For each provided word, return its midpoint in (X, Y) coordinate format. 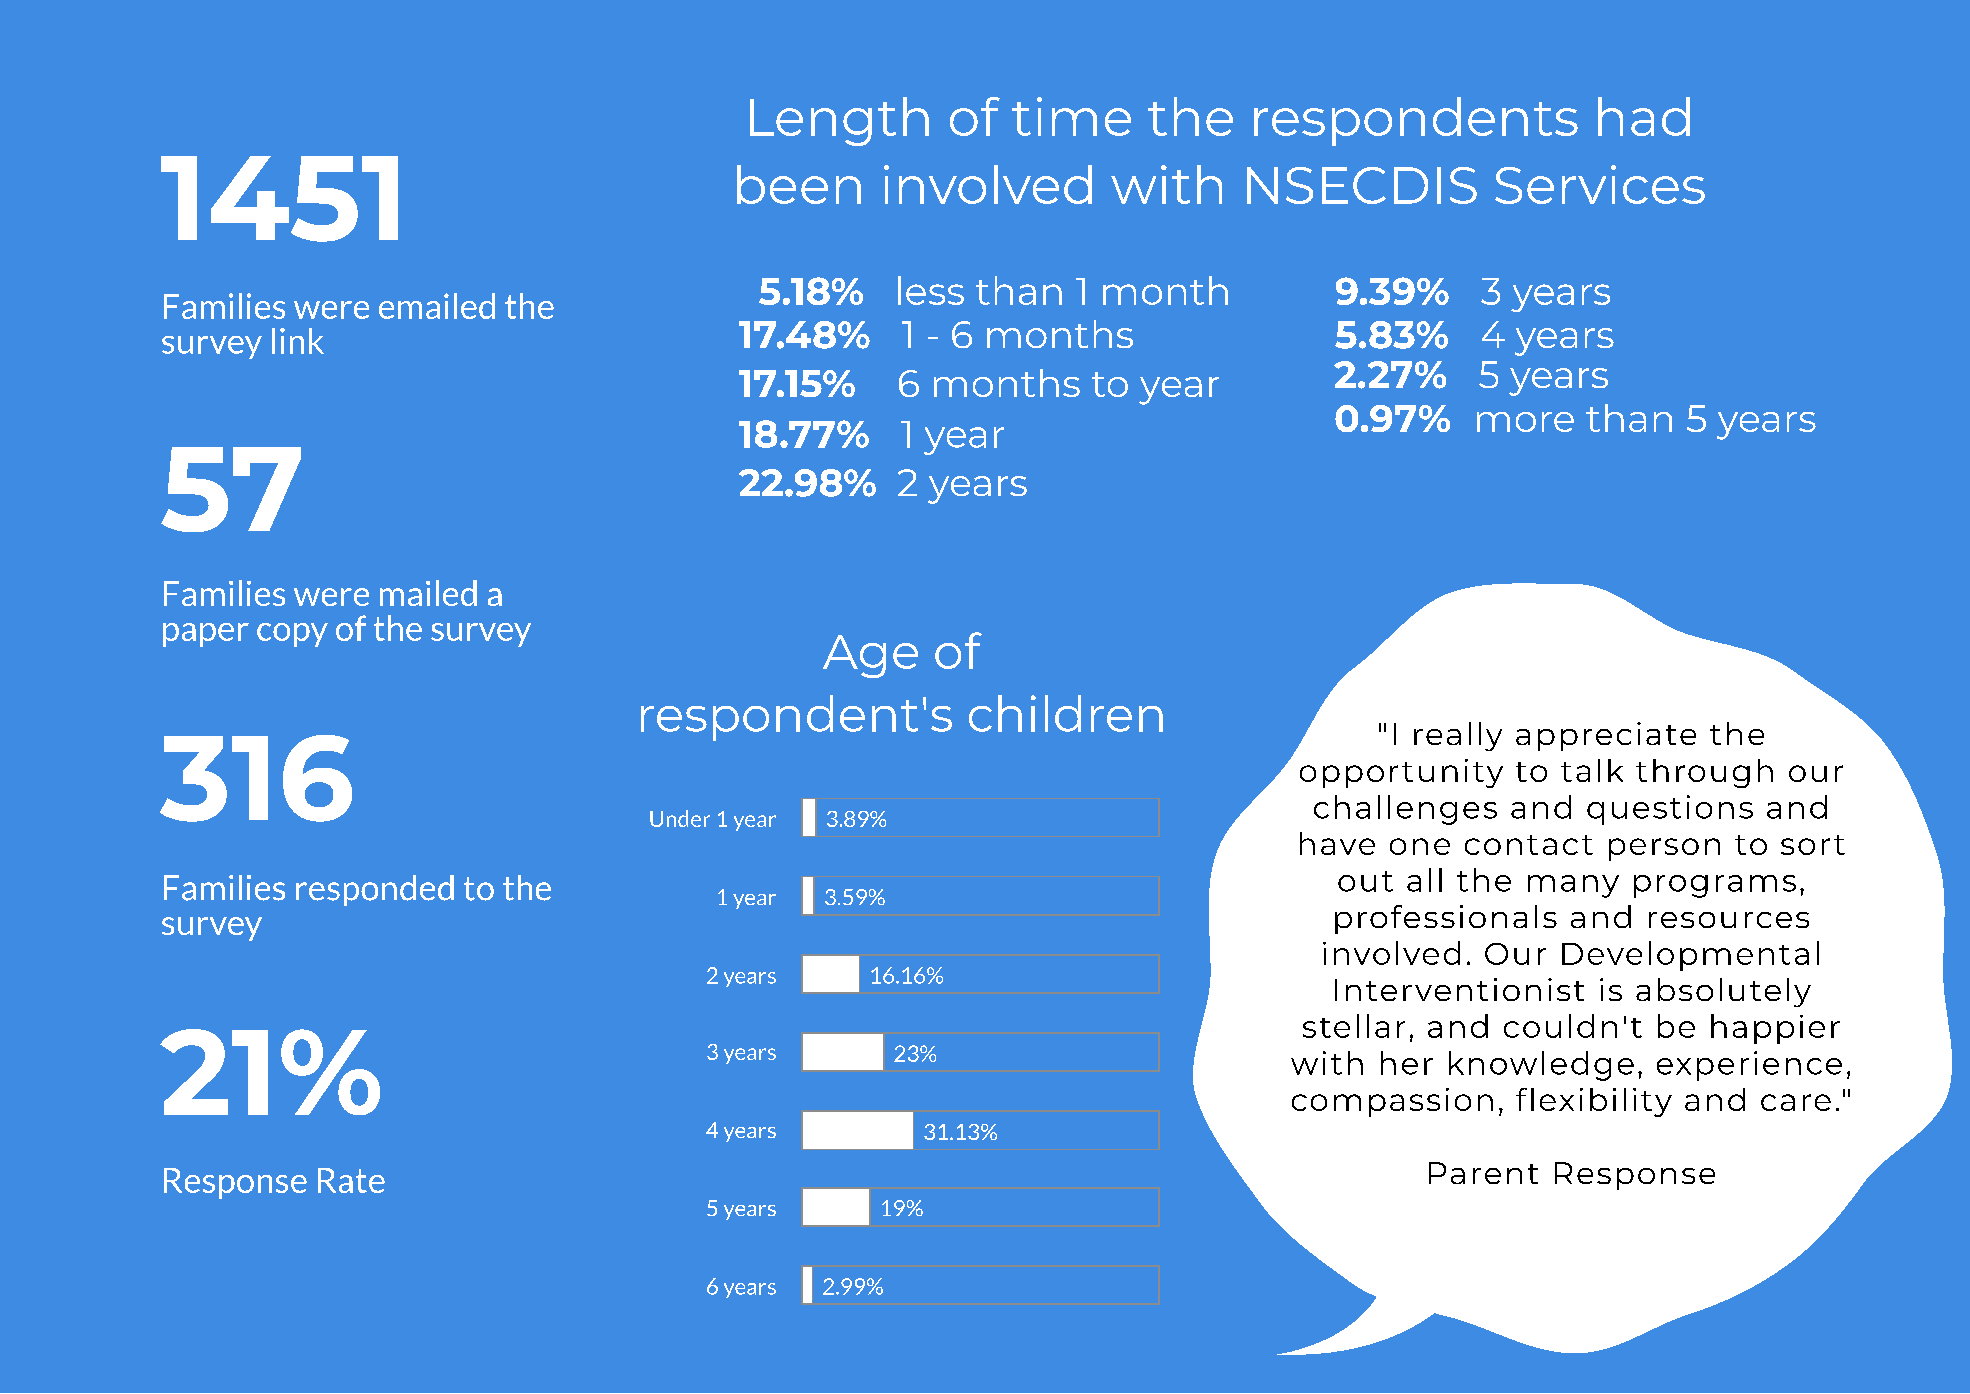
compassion (1392, 1102)
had (1644, 116)
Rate (351, 1180)
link (298, 341)
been (799, 184)
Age (870, 656)
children (1066, 713)
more (1525, 422)
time (1071, 116)
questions (1670, 810)
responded (375, 890)
